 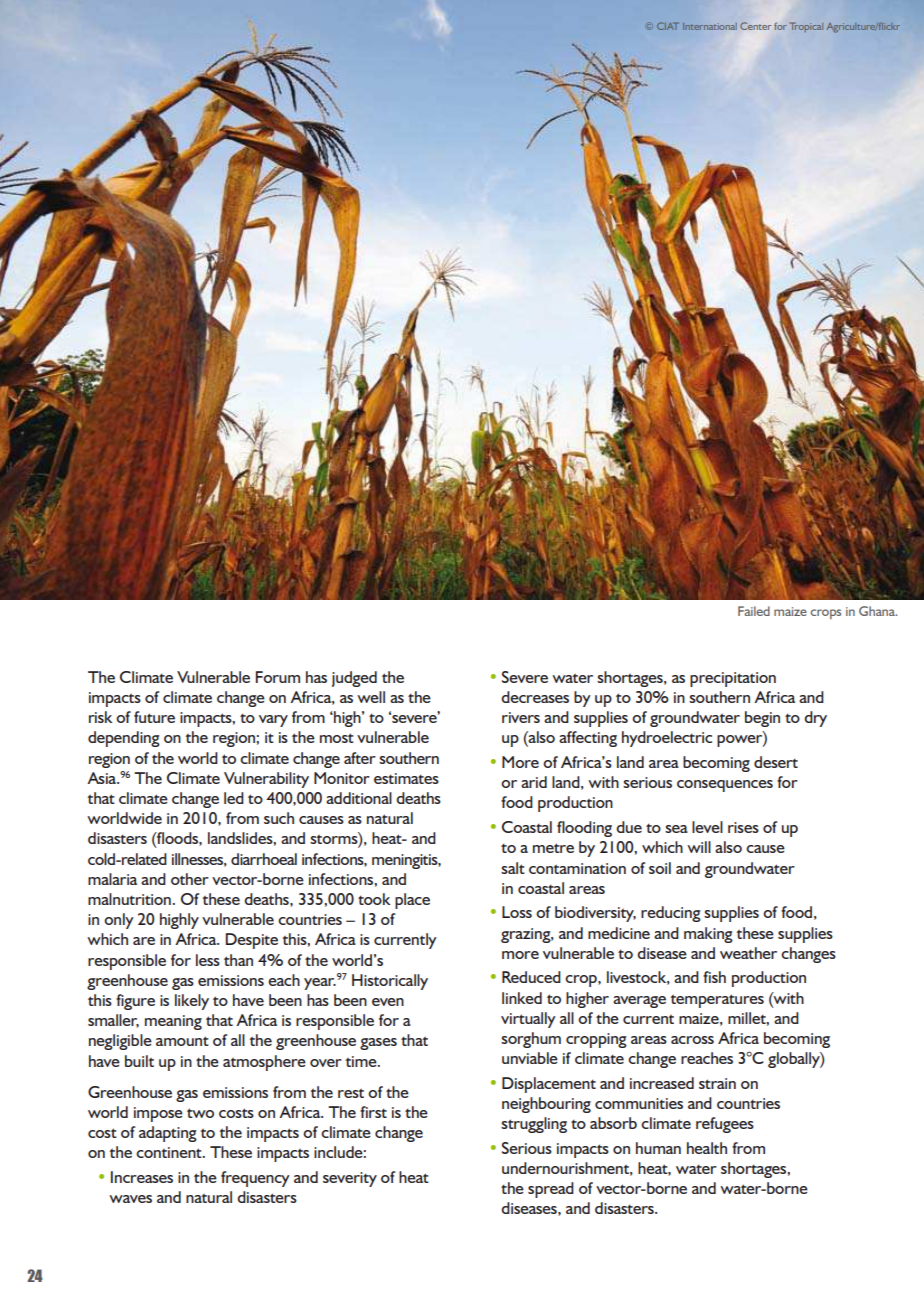 I want to click on rivers, so click(x=521, y=717).
